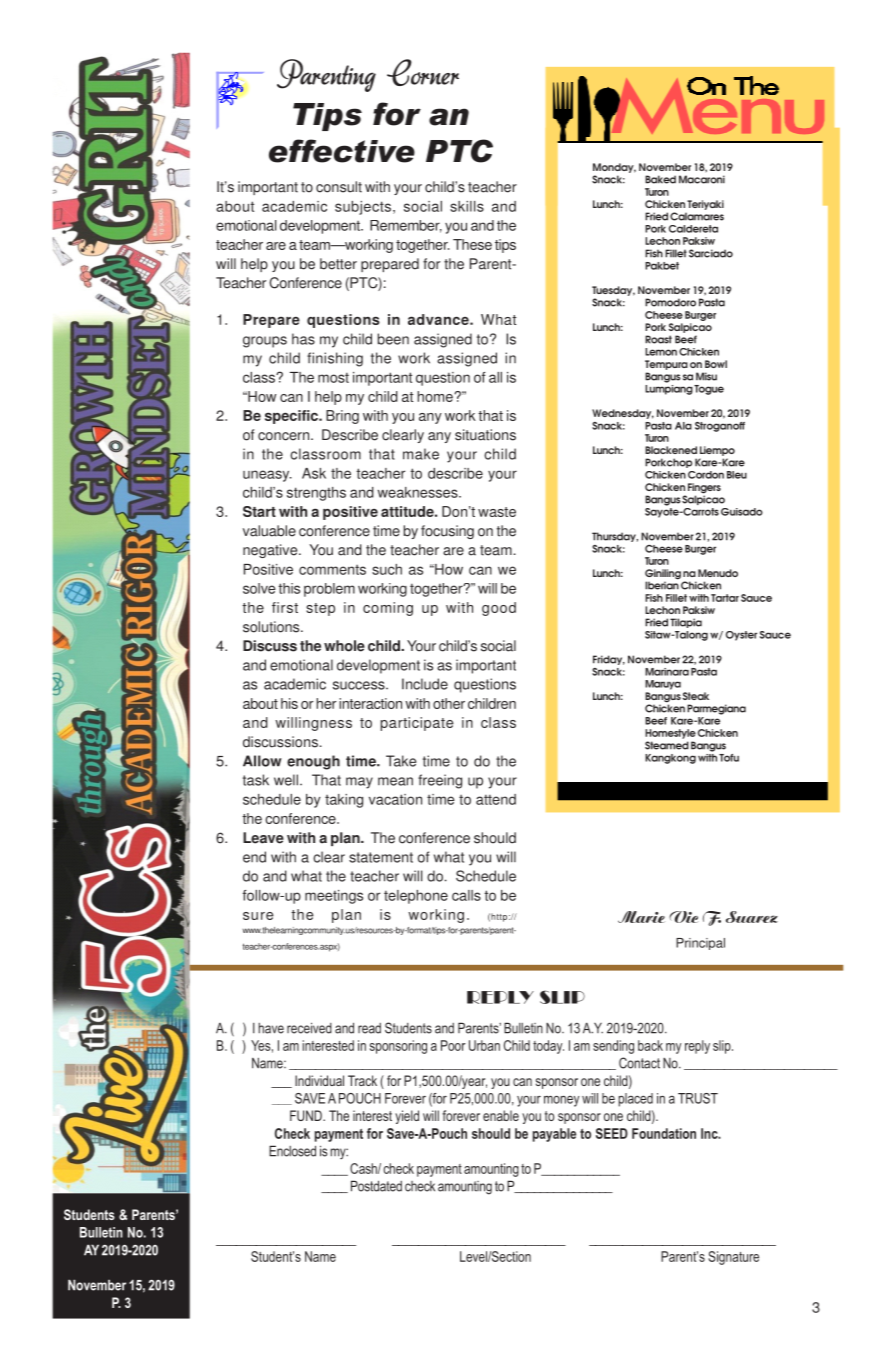 The width and height of the screenshot is (896, 1371). I want to click on whole, so click(344, 646).
